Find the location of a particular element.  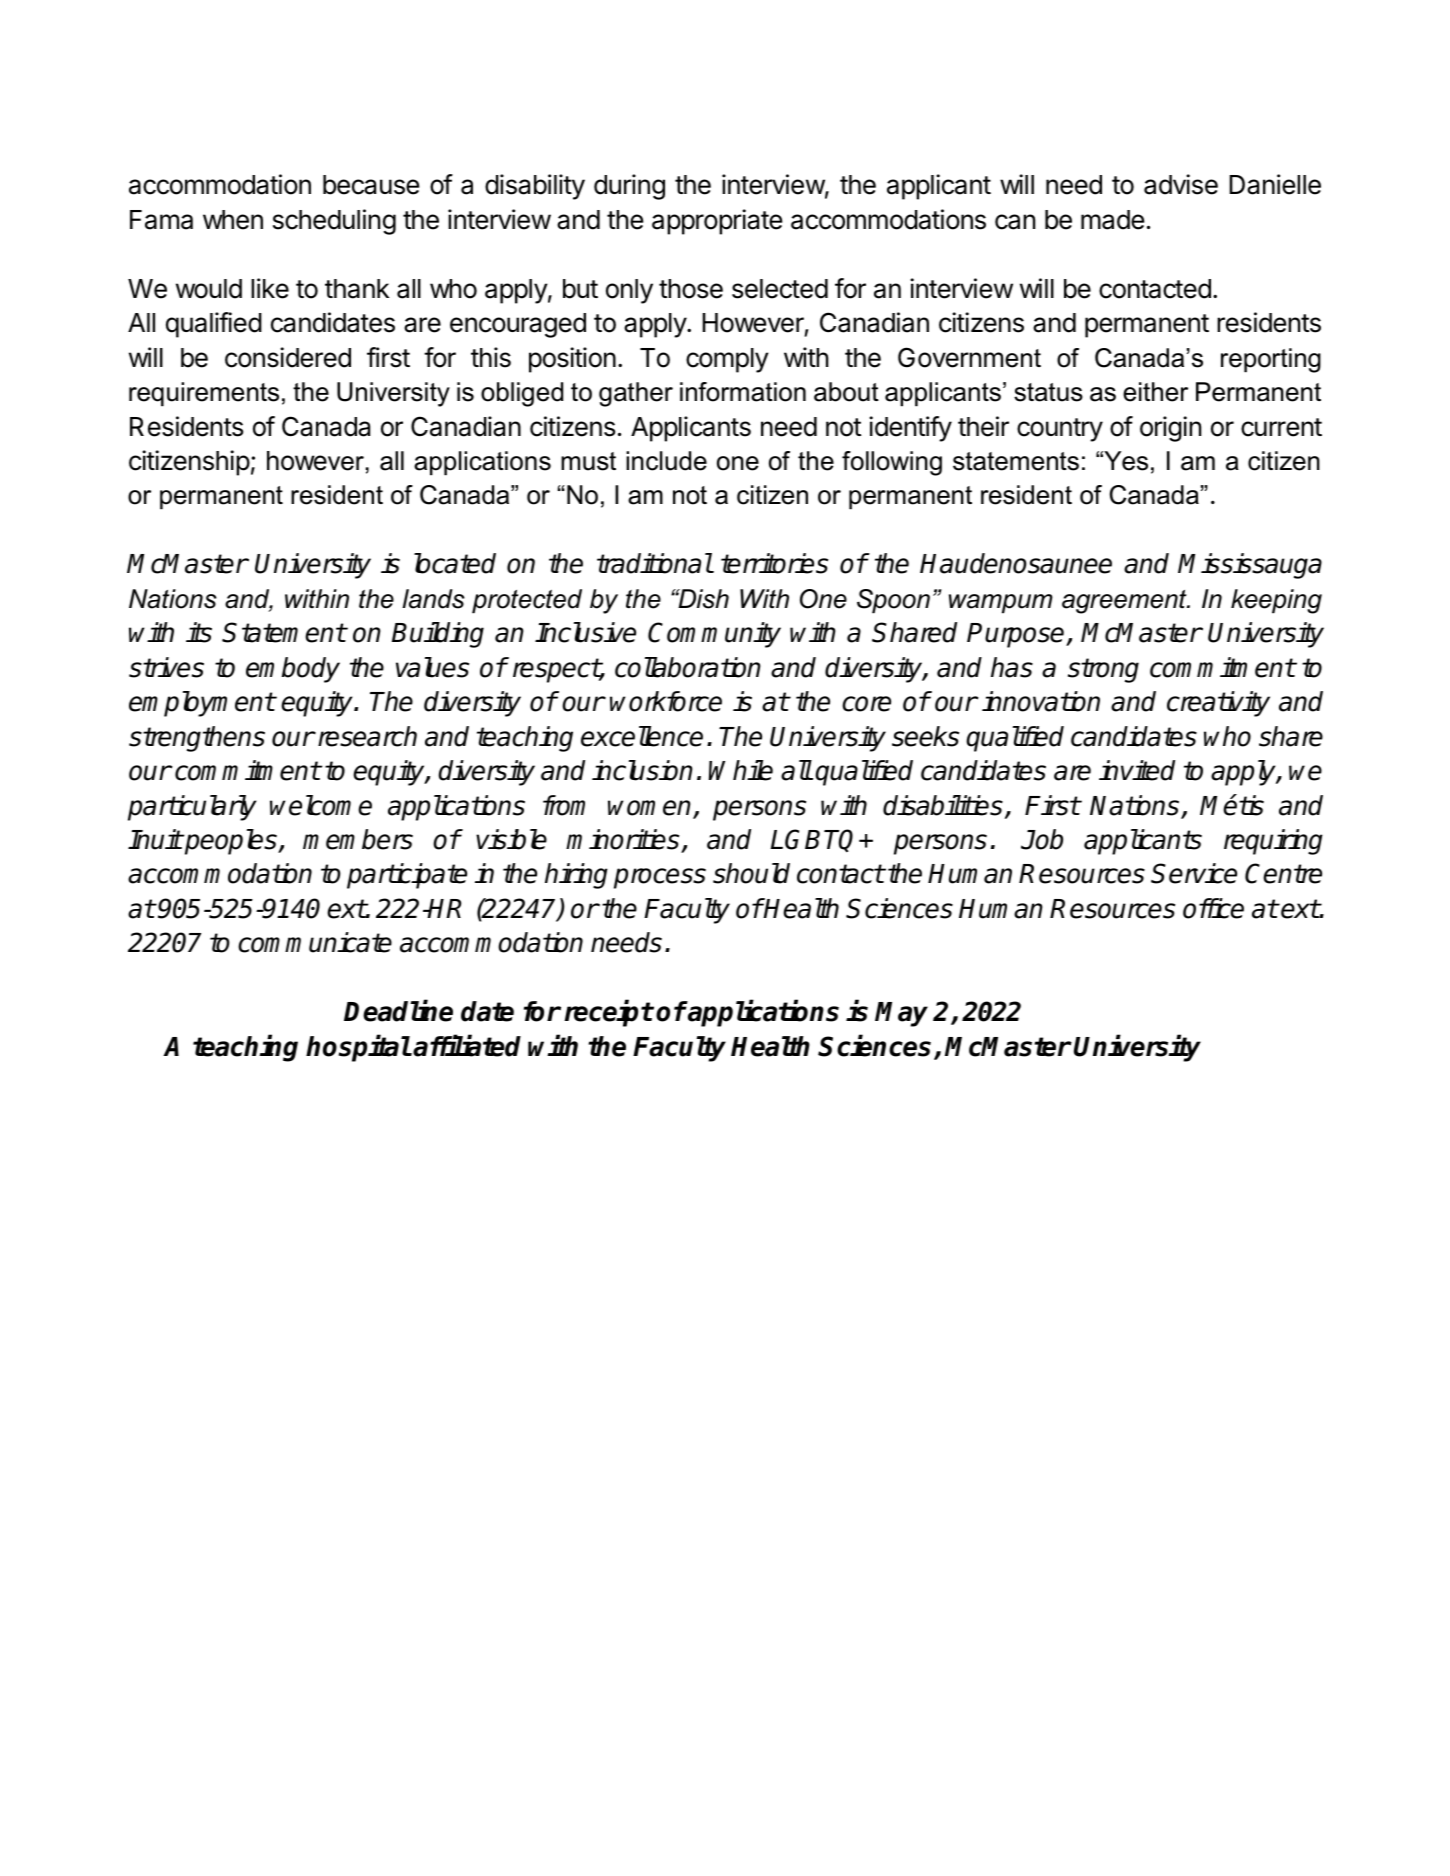

scheduling is located at coordinates (334, 222).
